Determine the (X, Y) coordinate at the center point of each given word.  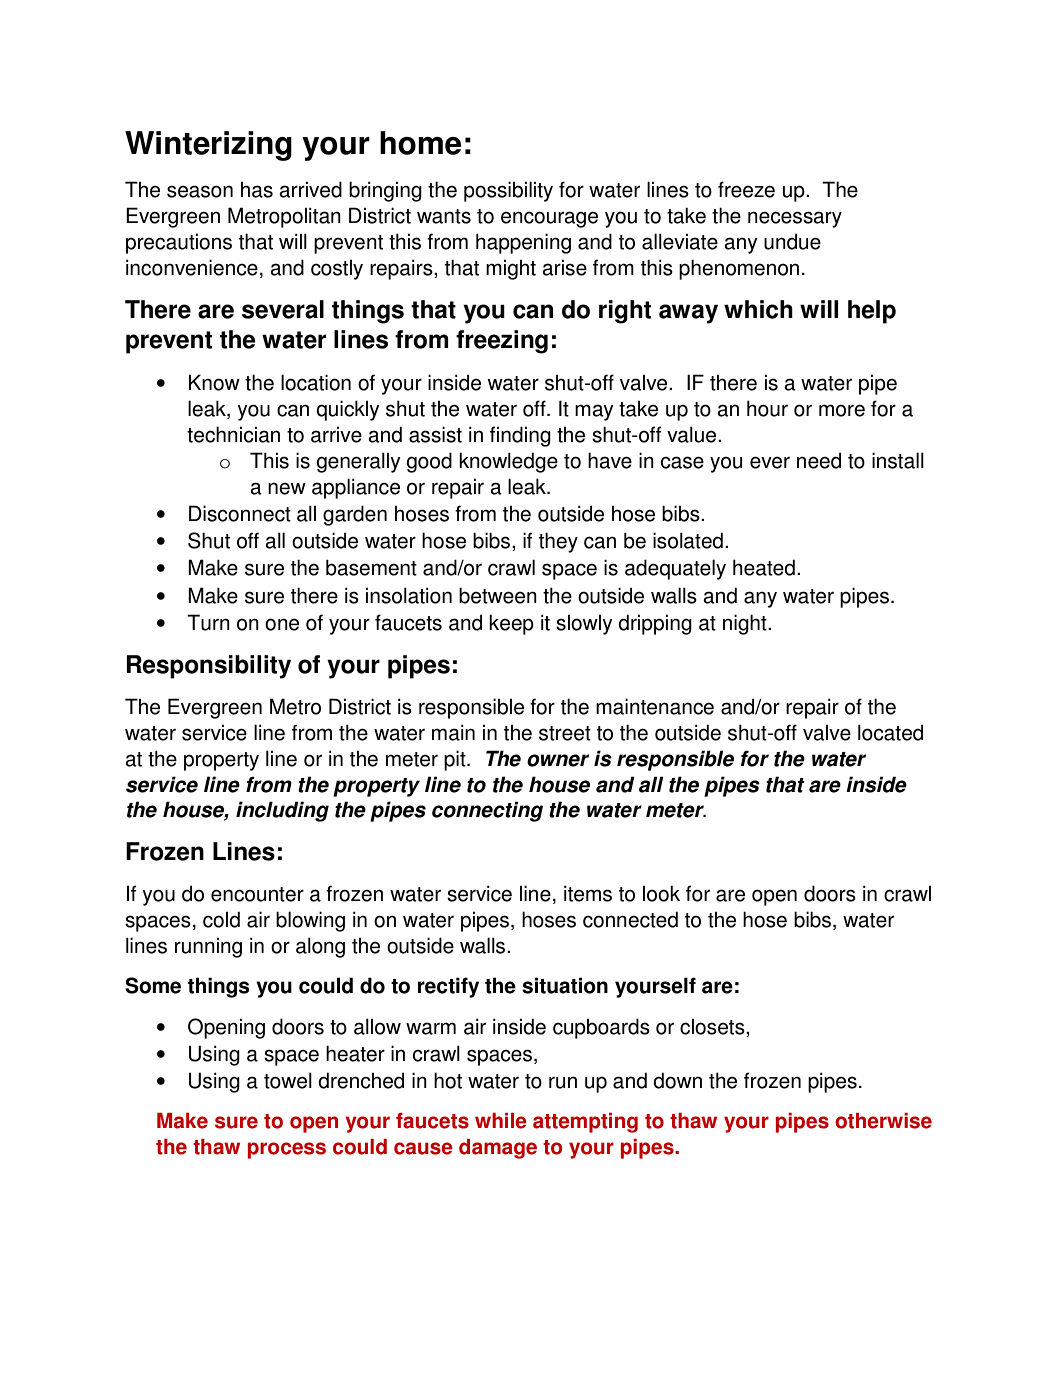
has (257, 190)
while (501, 1121)
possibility (508, 191)
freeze (746, 189)
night (746, 624)
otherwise (883, 1121)
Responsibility (209, 667)
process (287, 1150)
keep (511, 624)
